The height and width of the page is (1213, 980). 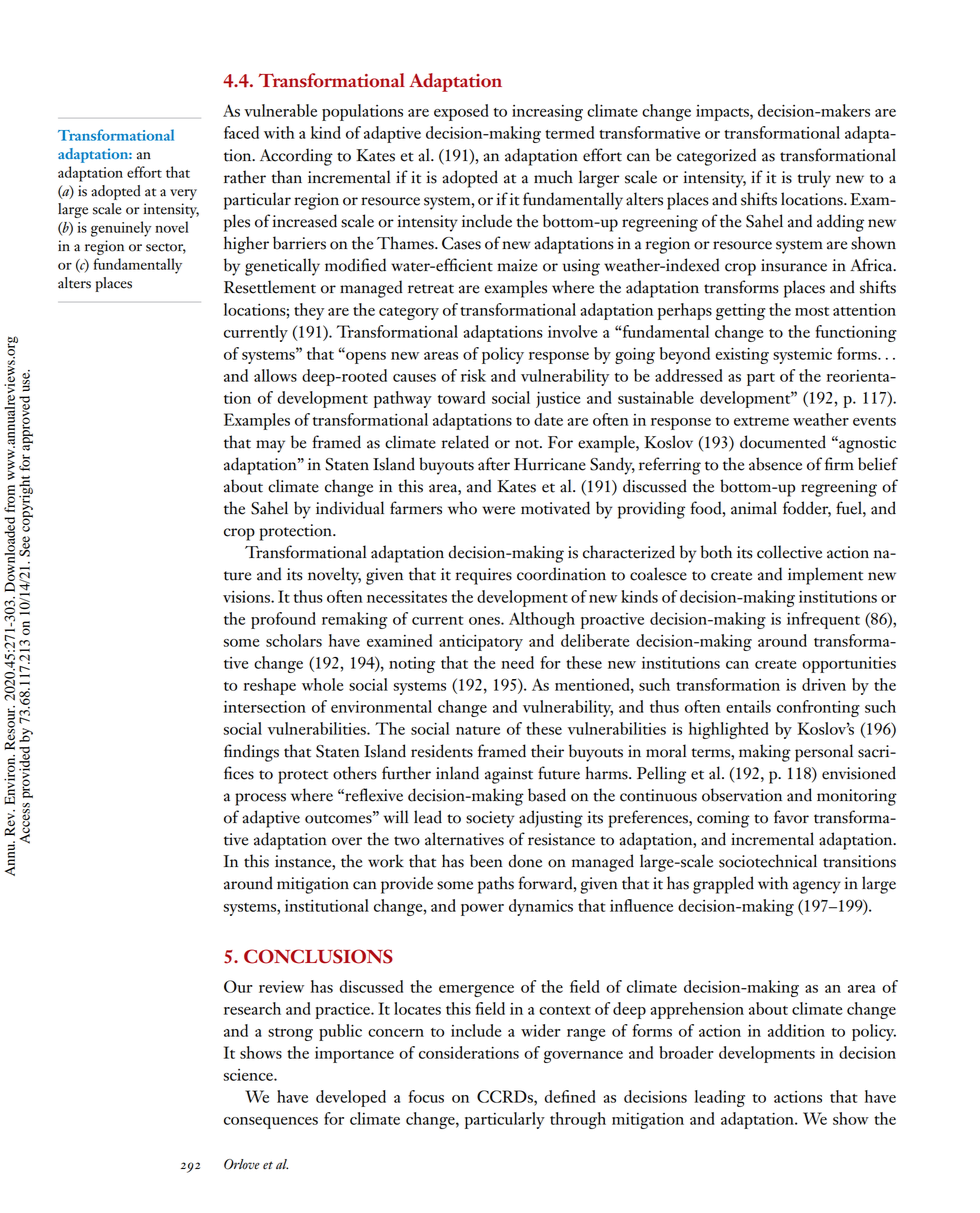 What do you see at coordinates (485, 621) in the page?
I see `ones` at bounding box center [485, 621].
